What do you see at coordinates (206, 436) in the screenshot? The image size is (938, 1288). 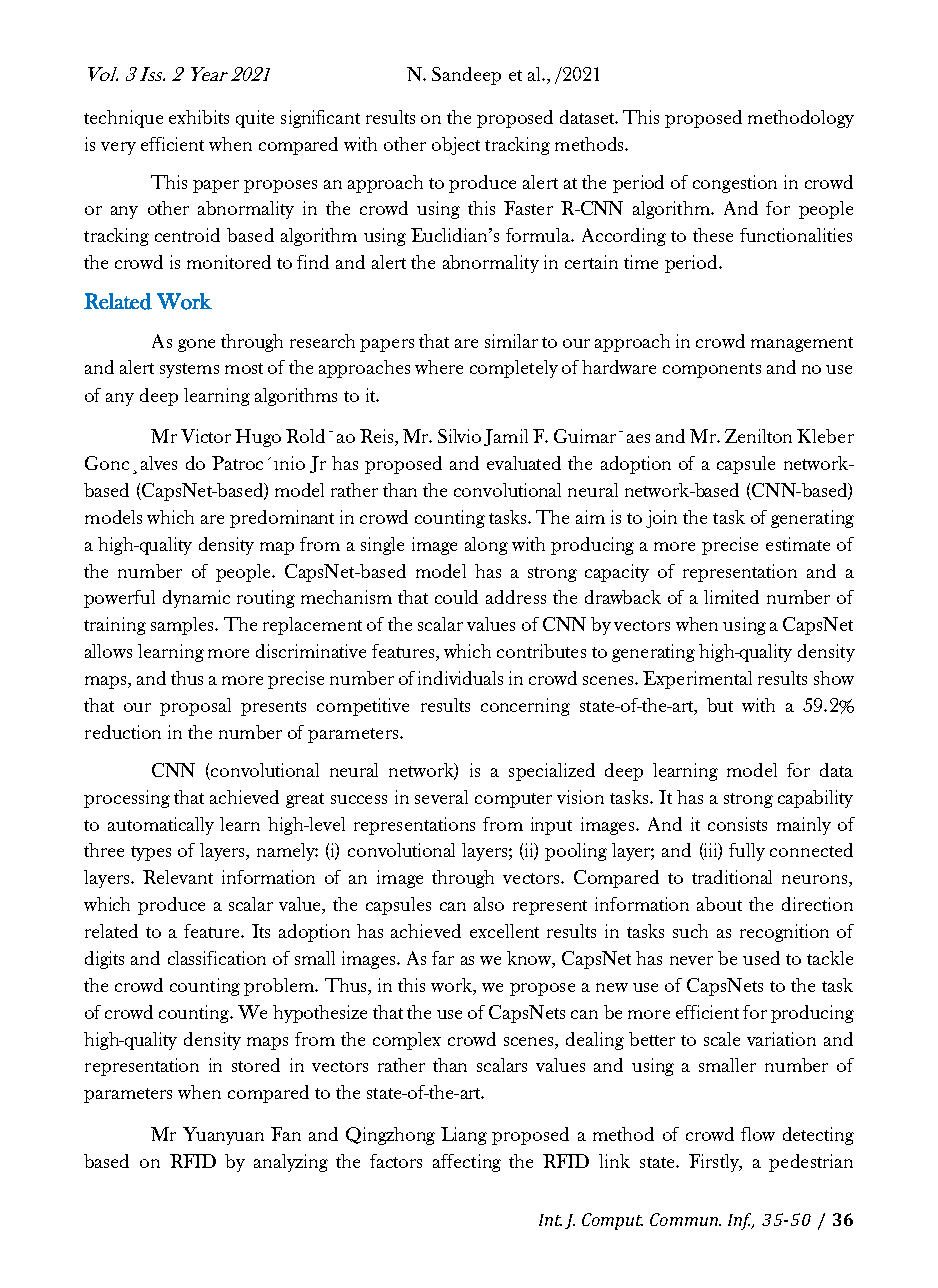 I see `Victor` at bounding box center [206, 436].
